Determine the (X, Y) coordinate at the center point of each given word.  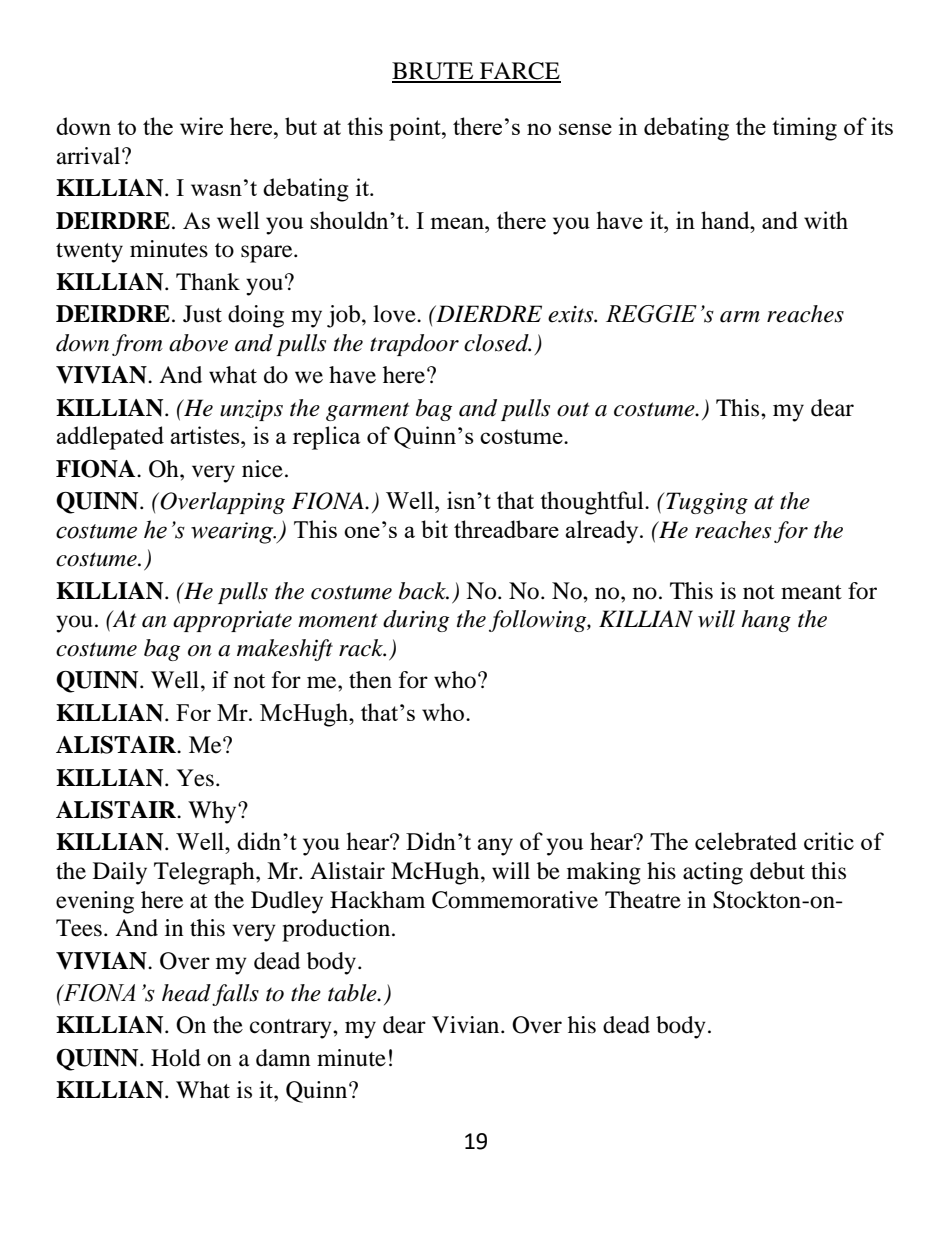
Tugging (706, 503)
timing (804, 129)
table (353, 993)
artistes (206, 435)
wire (201, 126)
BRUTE (434, 72)
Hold (176, 1058)
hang (766, 621)
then (370, 680)
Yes (195, 778)
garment (367, 411)
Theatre (643, 900)
